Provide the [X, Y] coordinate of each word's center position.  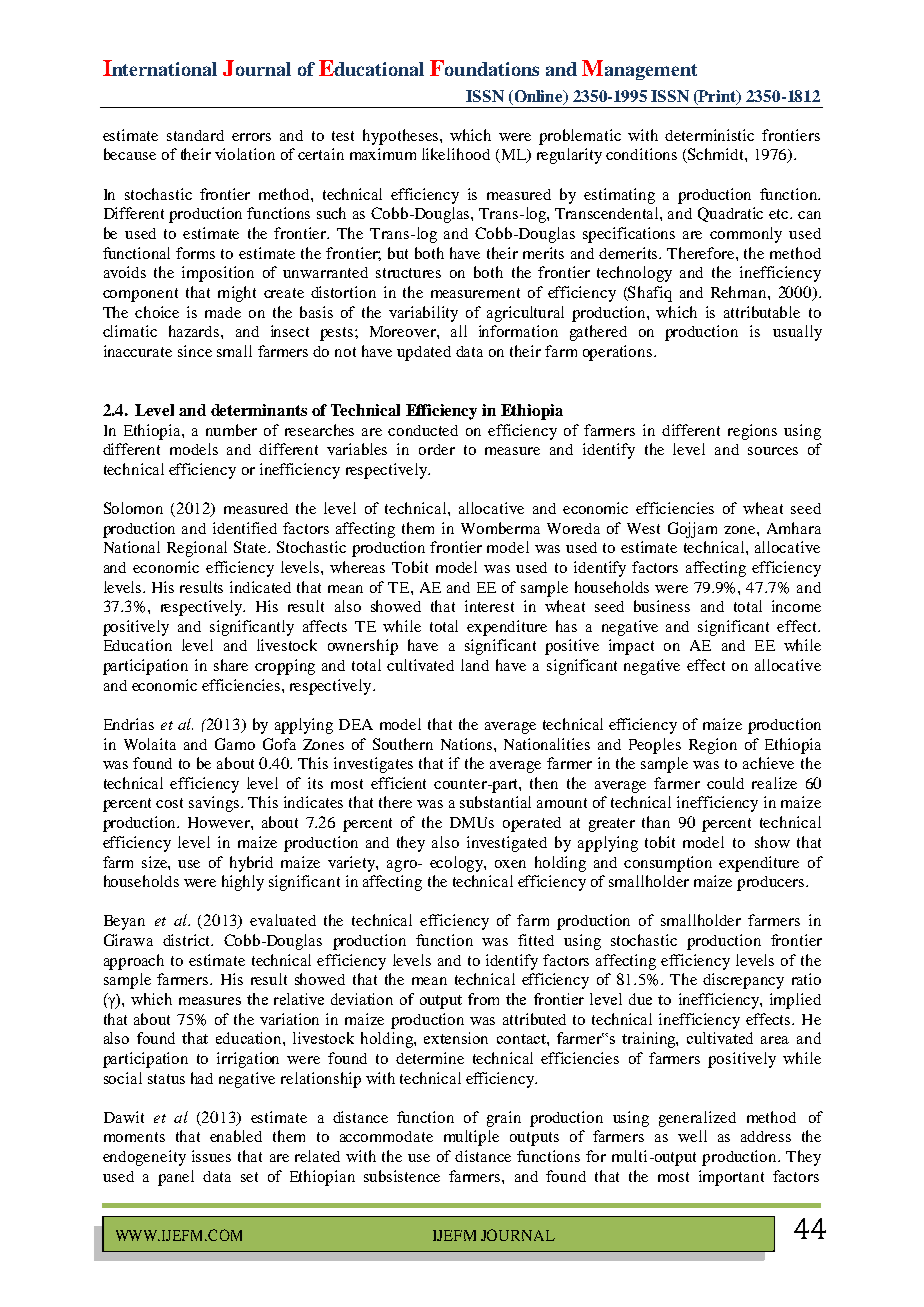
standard [195, 135]
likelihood [456, 154]
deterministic [709, 135]
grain [504, 1119]
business [662, 606]
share [231, 665]
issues [211, 1156]
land [475, 665]
